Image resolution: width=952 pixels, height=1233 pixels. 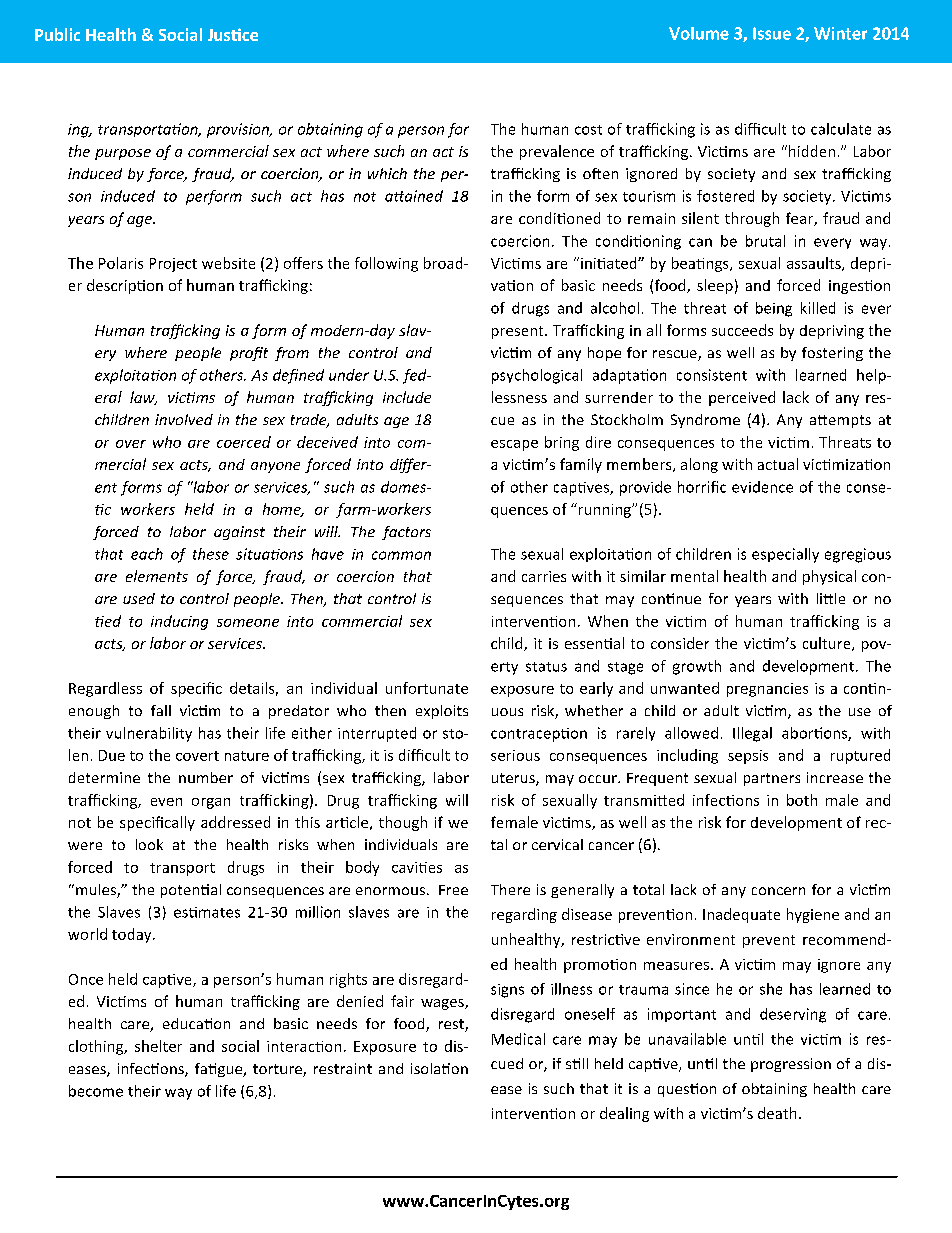 What do you see at coordinates (742, 398) in the screenshot?
I see `perceived` at bounding box center [742, 398].
